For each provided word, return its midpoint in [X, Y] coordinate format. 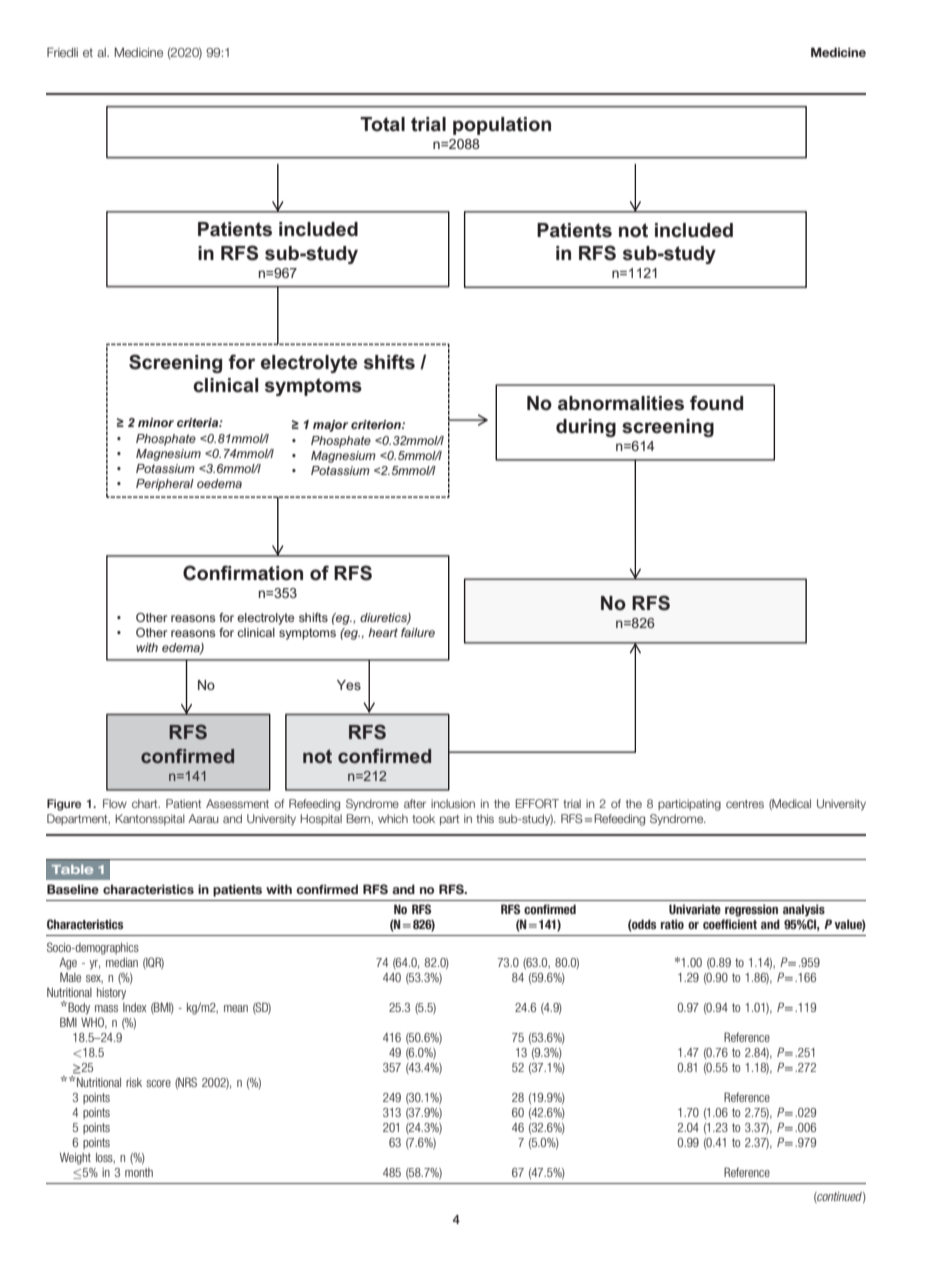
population [502, 126]
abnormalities [621, 403]
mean [236, 1008]
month [139, 1172]
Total [382, 124]
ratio [672, 924]
